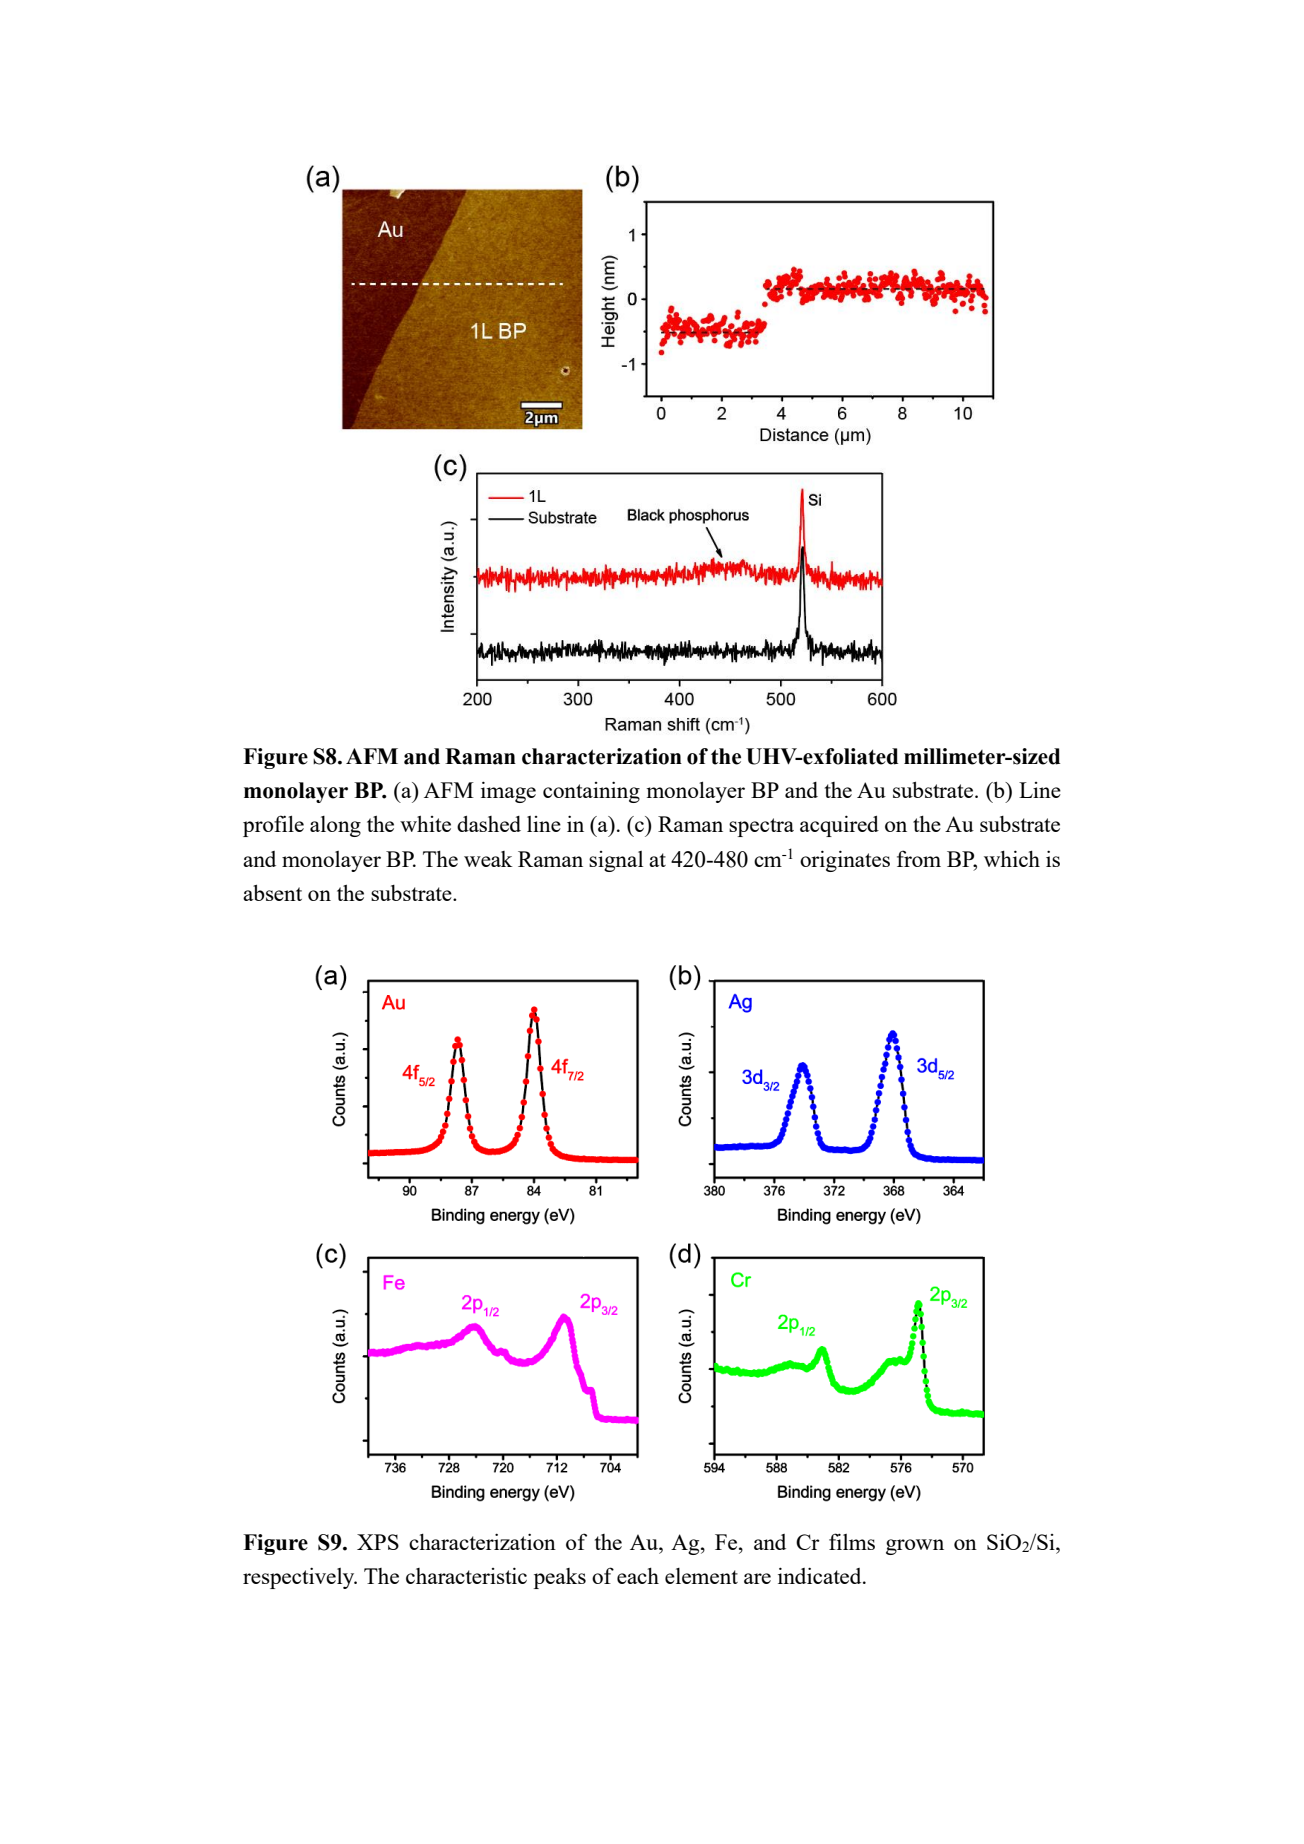  I want to click on along, so click(335, 826).
